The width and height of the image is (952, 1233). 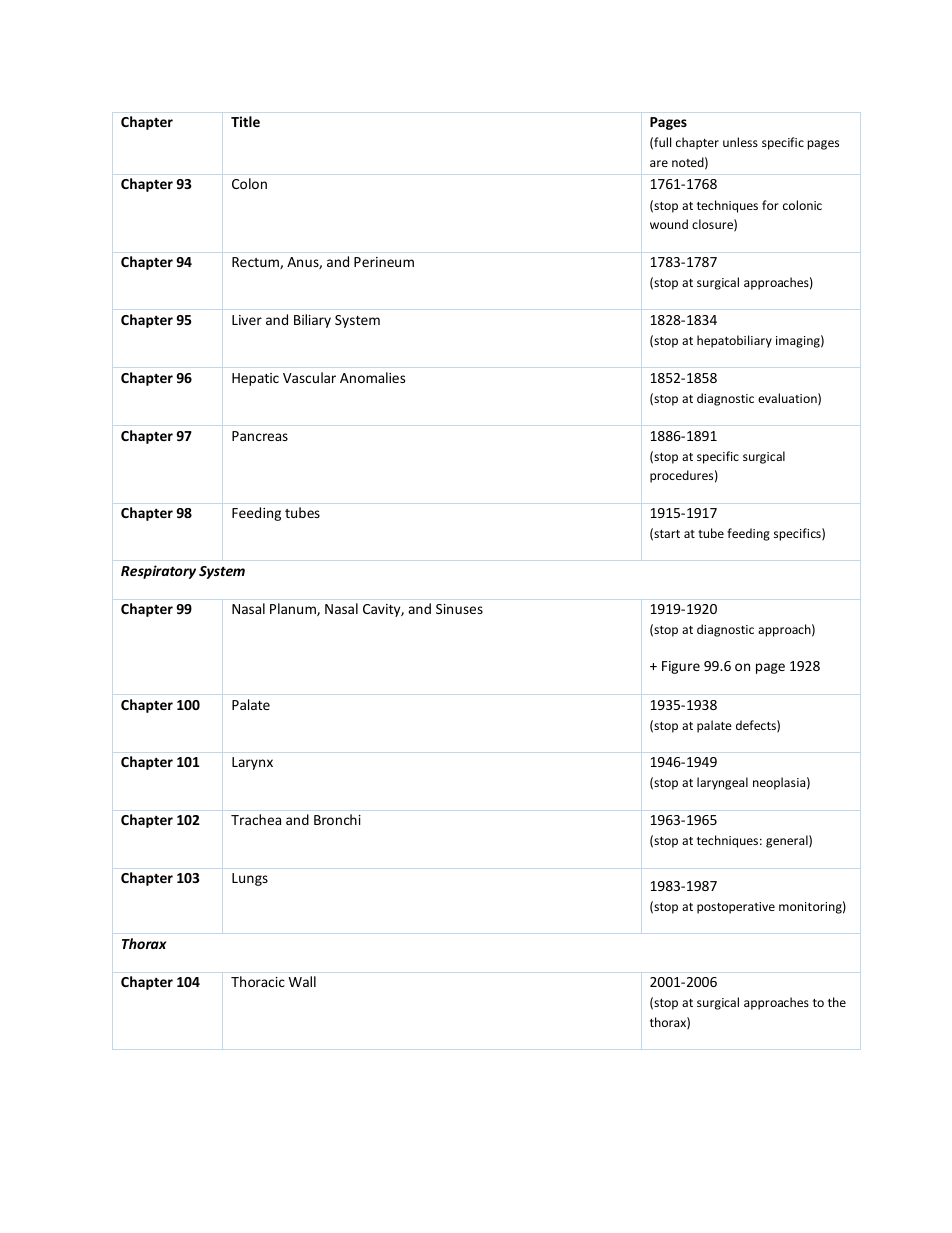 What do you see at coordinates (158, 572) in the image?
I see `Respiratory` at bounding box center [158, 572].
